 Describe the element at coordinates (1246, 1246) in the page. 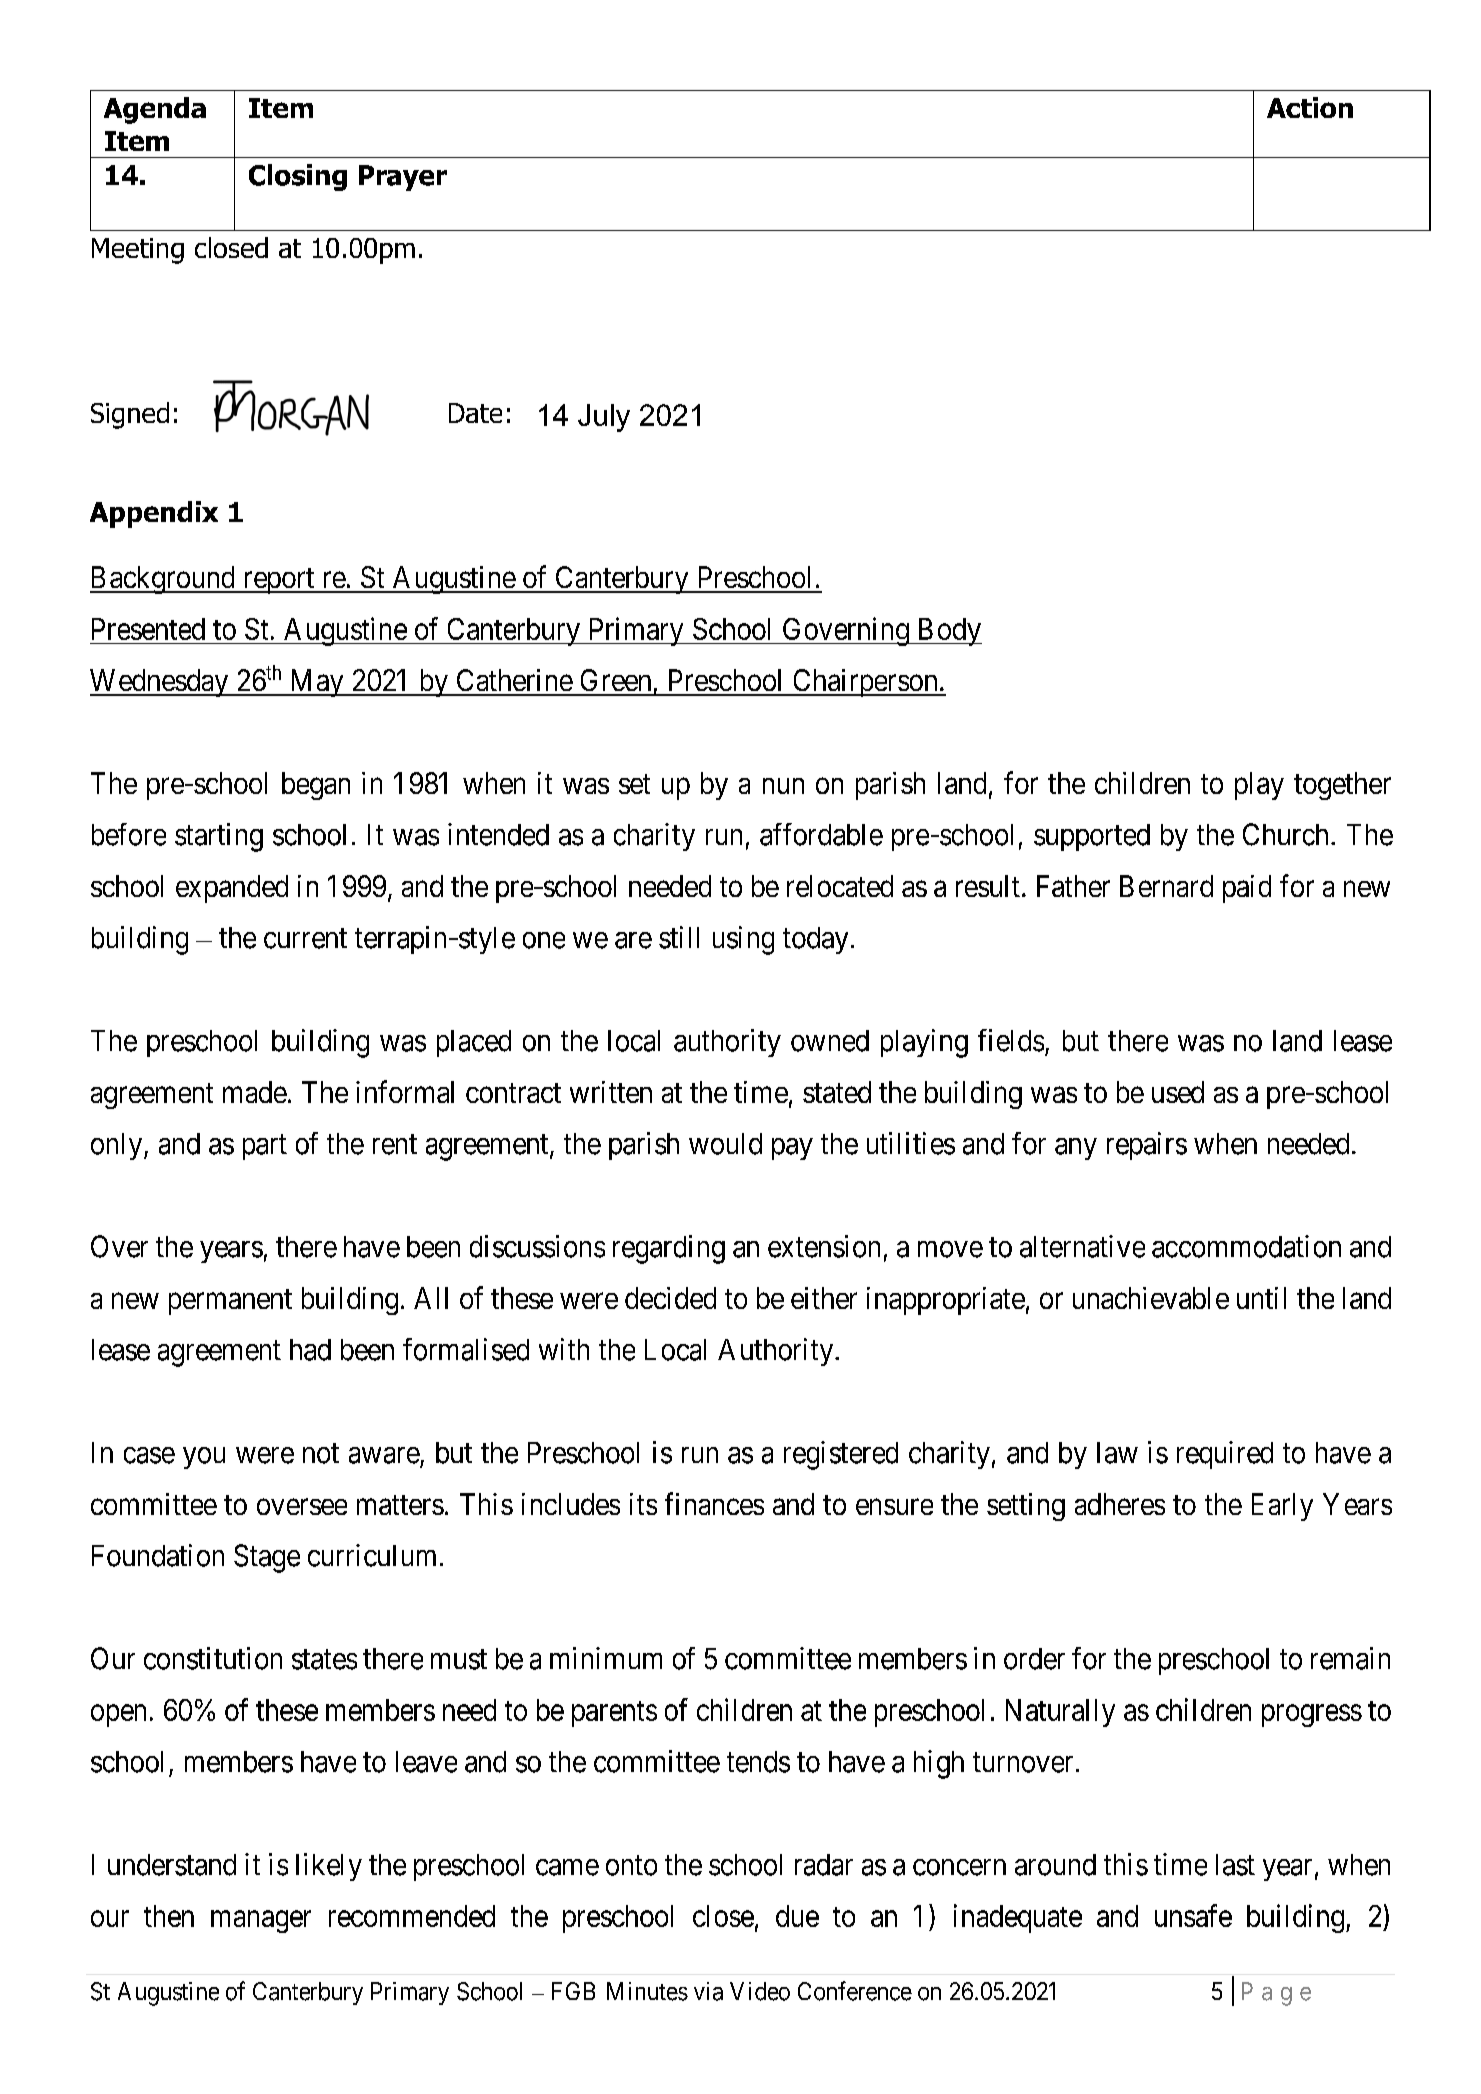

I see `accommodation` at that location.
